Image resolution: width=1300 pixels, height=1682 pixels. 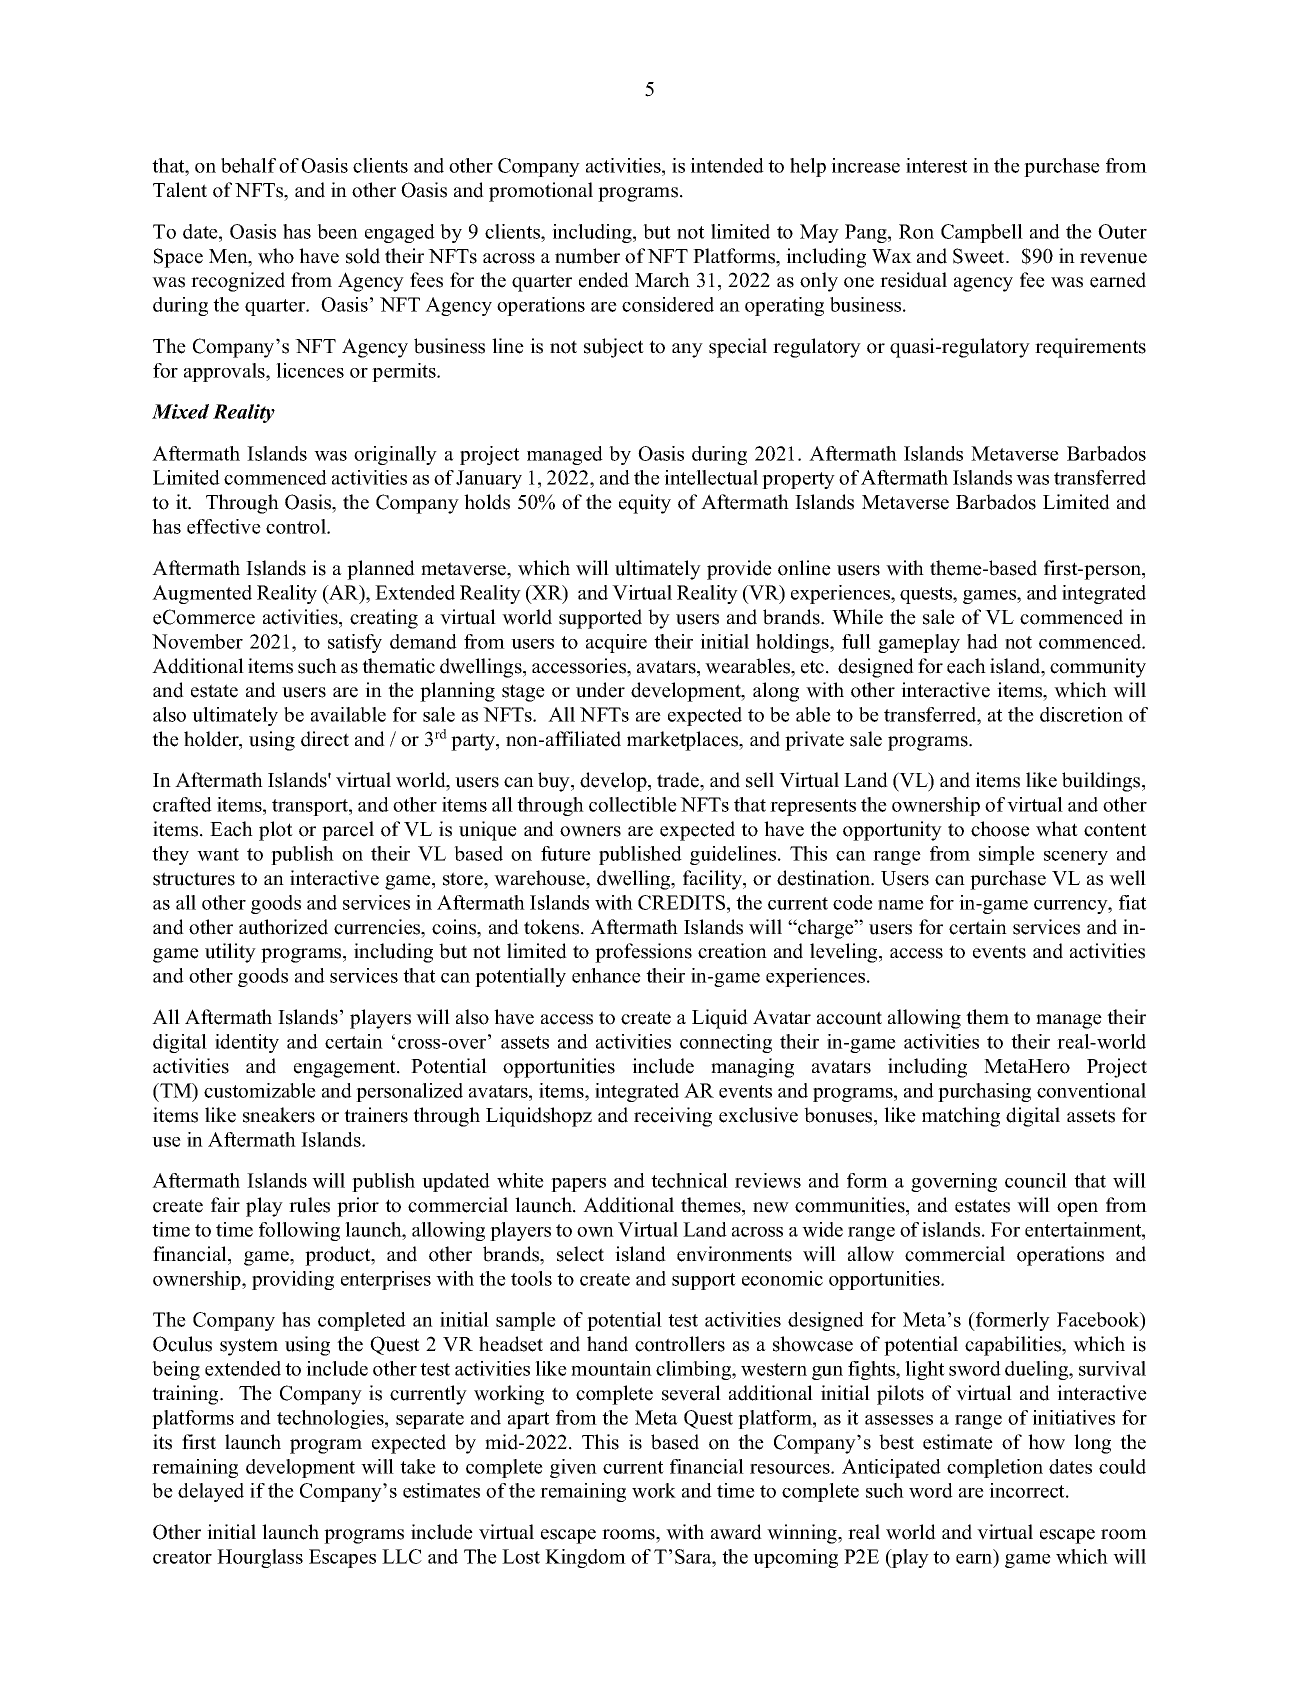 What do you see at coordinates (224, 526) in the document?
I see `effective` at bounding box center [224, 526].
